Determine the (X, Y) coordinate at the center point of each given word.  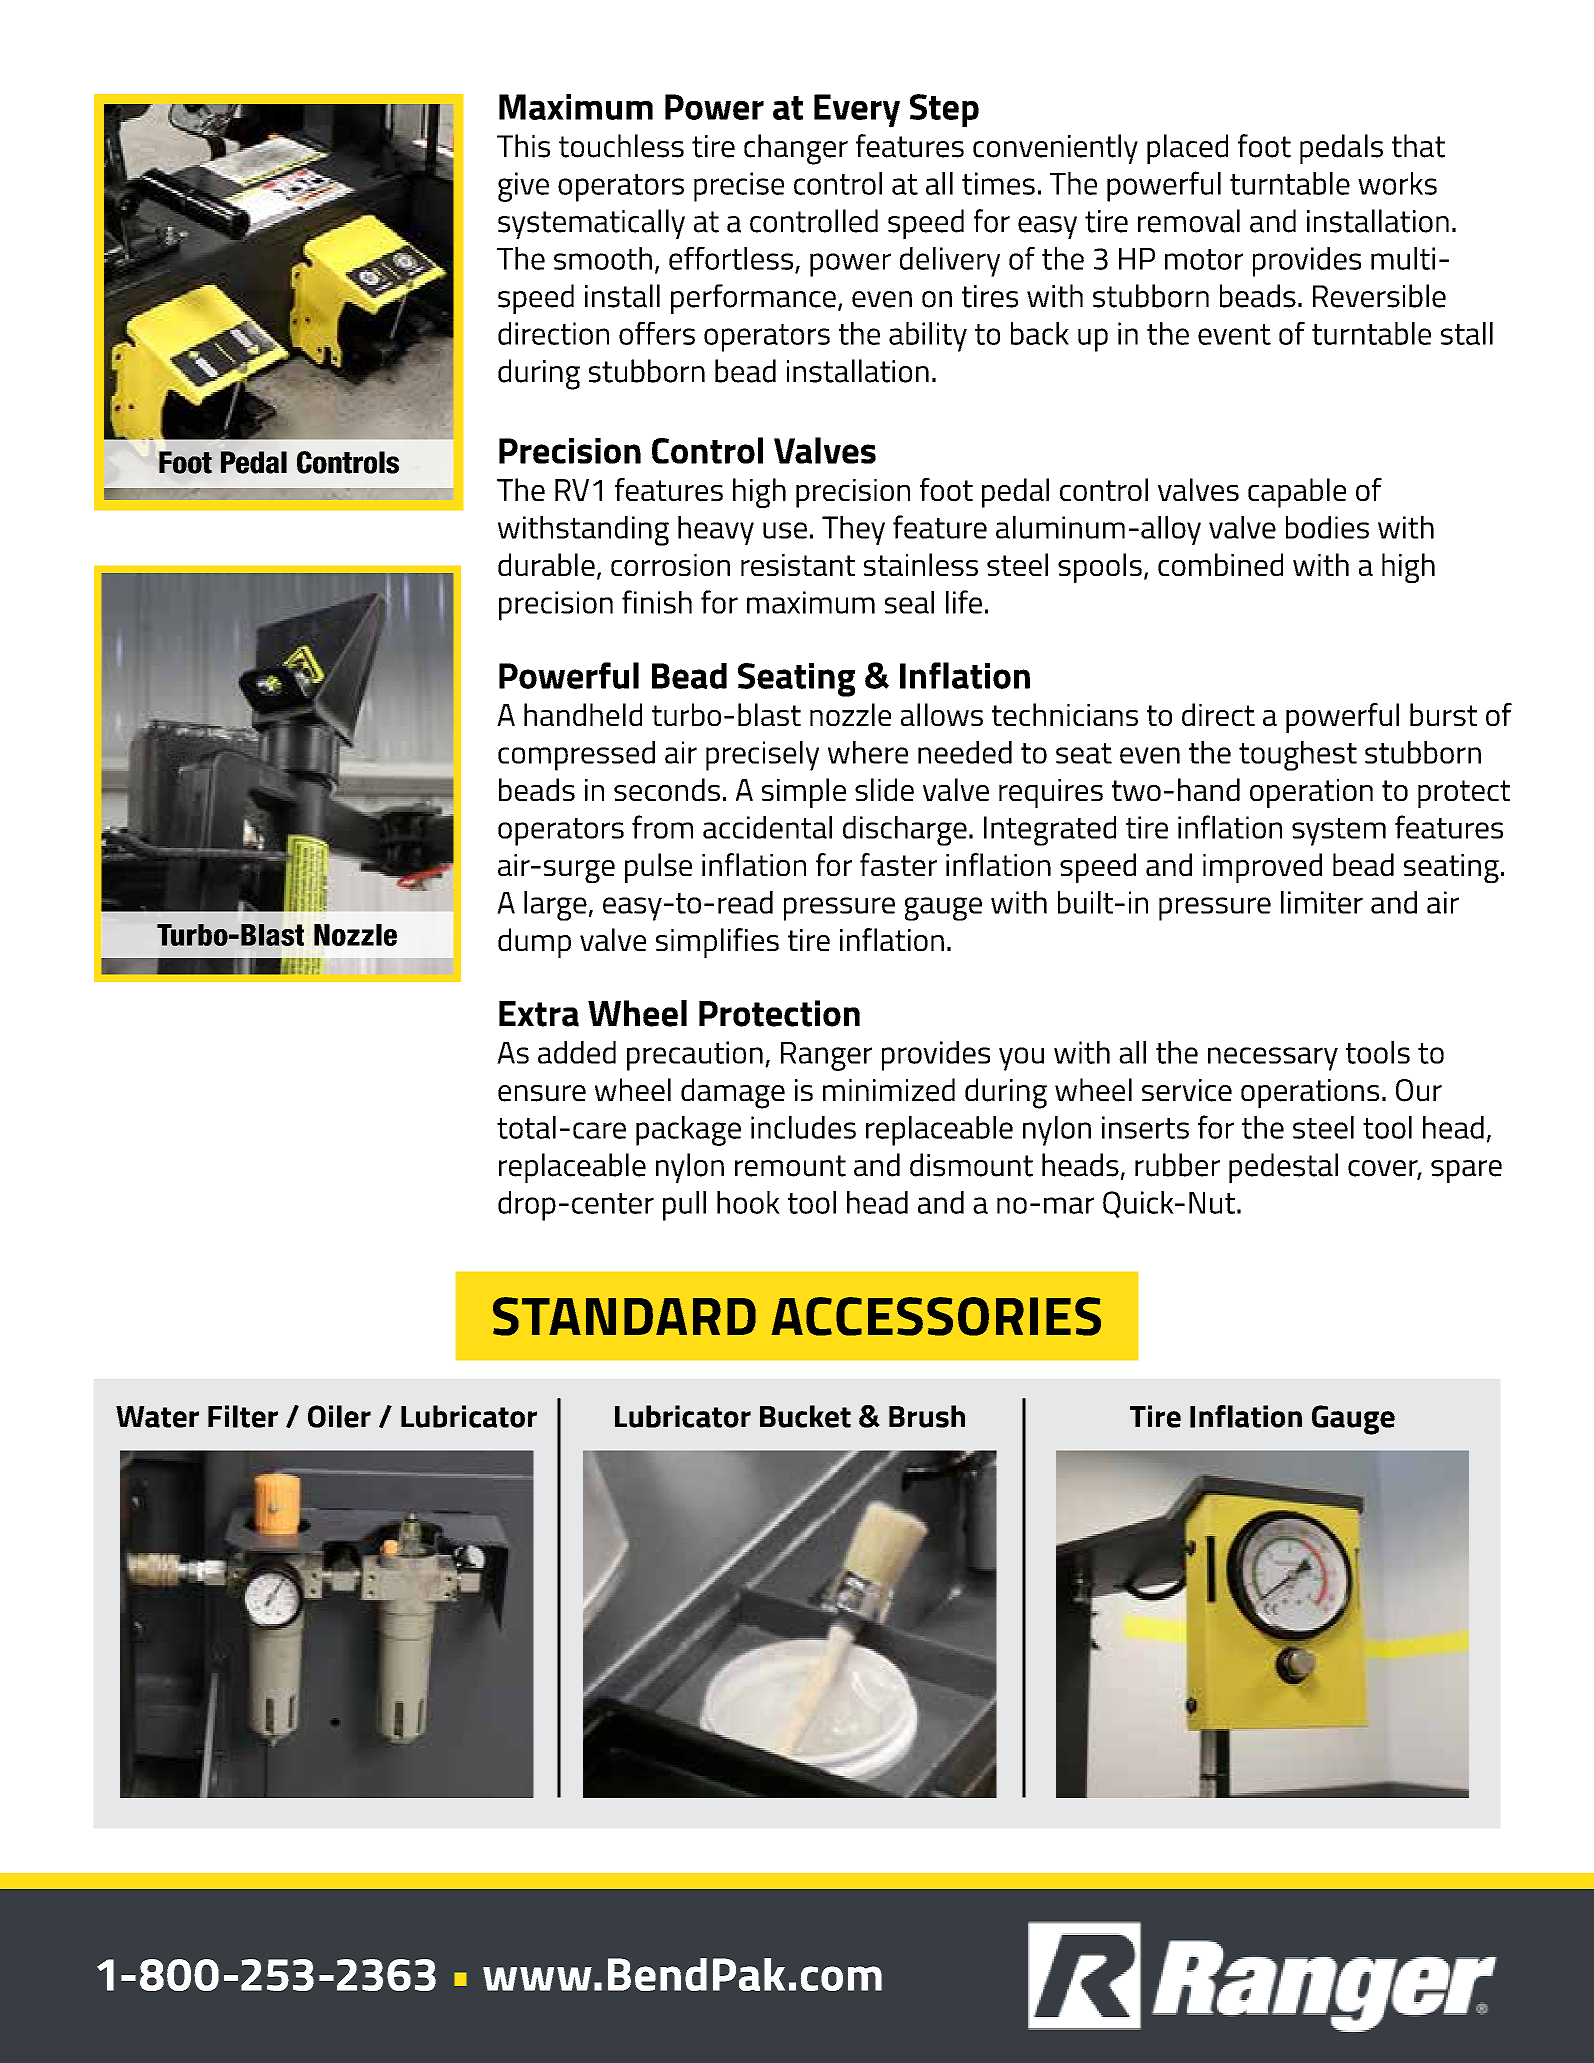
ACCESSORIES (936, 1316)
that (1418, 146)
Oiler (339, 1416)
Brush (927, 1416)
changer (796, 149)
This (523, 146)
